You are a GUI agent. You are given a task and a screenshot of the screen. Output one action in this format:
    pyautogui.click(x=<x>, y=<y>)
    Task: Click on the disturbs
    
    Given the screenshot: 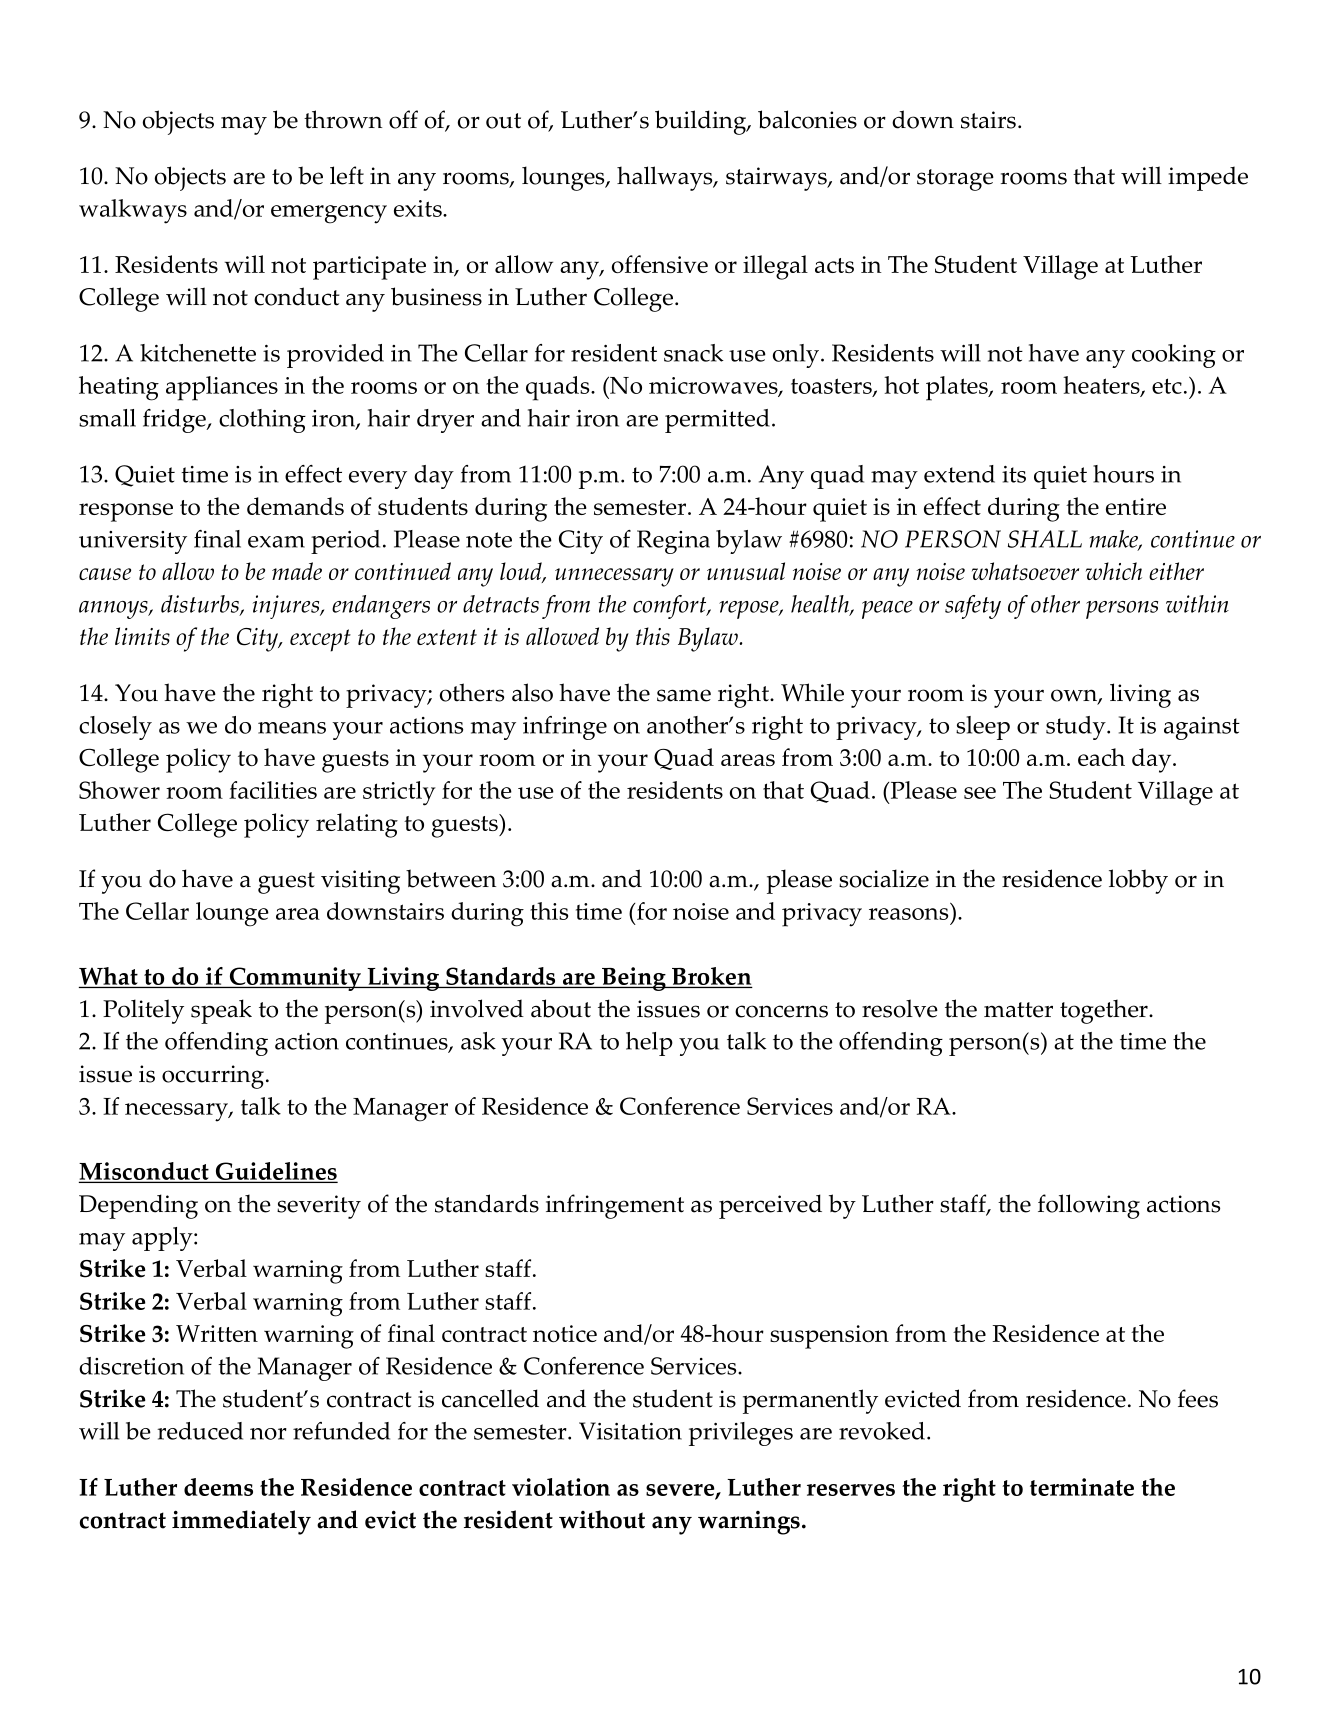 What is the action you would take?
    pyautogui.click(x=201, y=605)
